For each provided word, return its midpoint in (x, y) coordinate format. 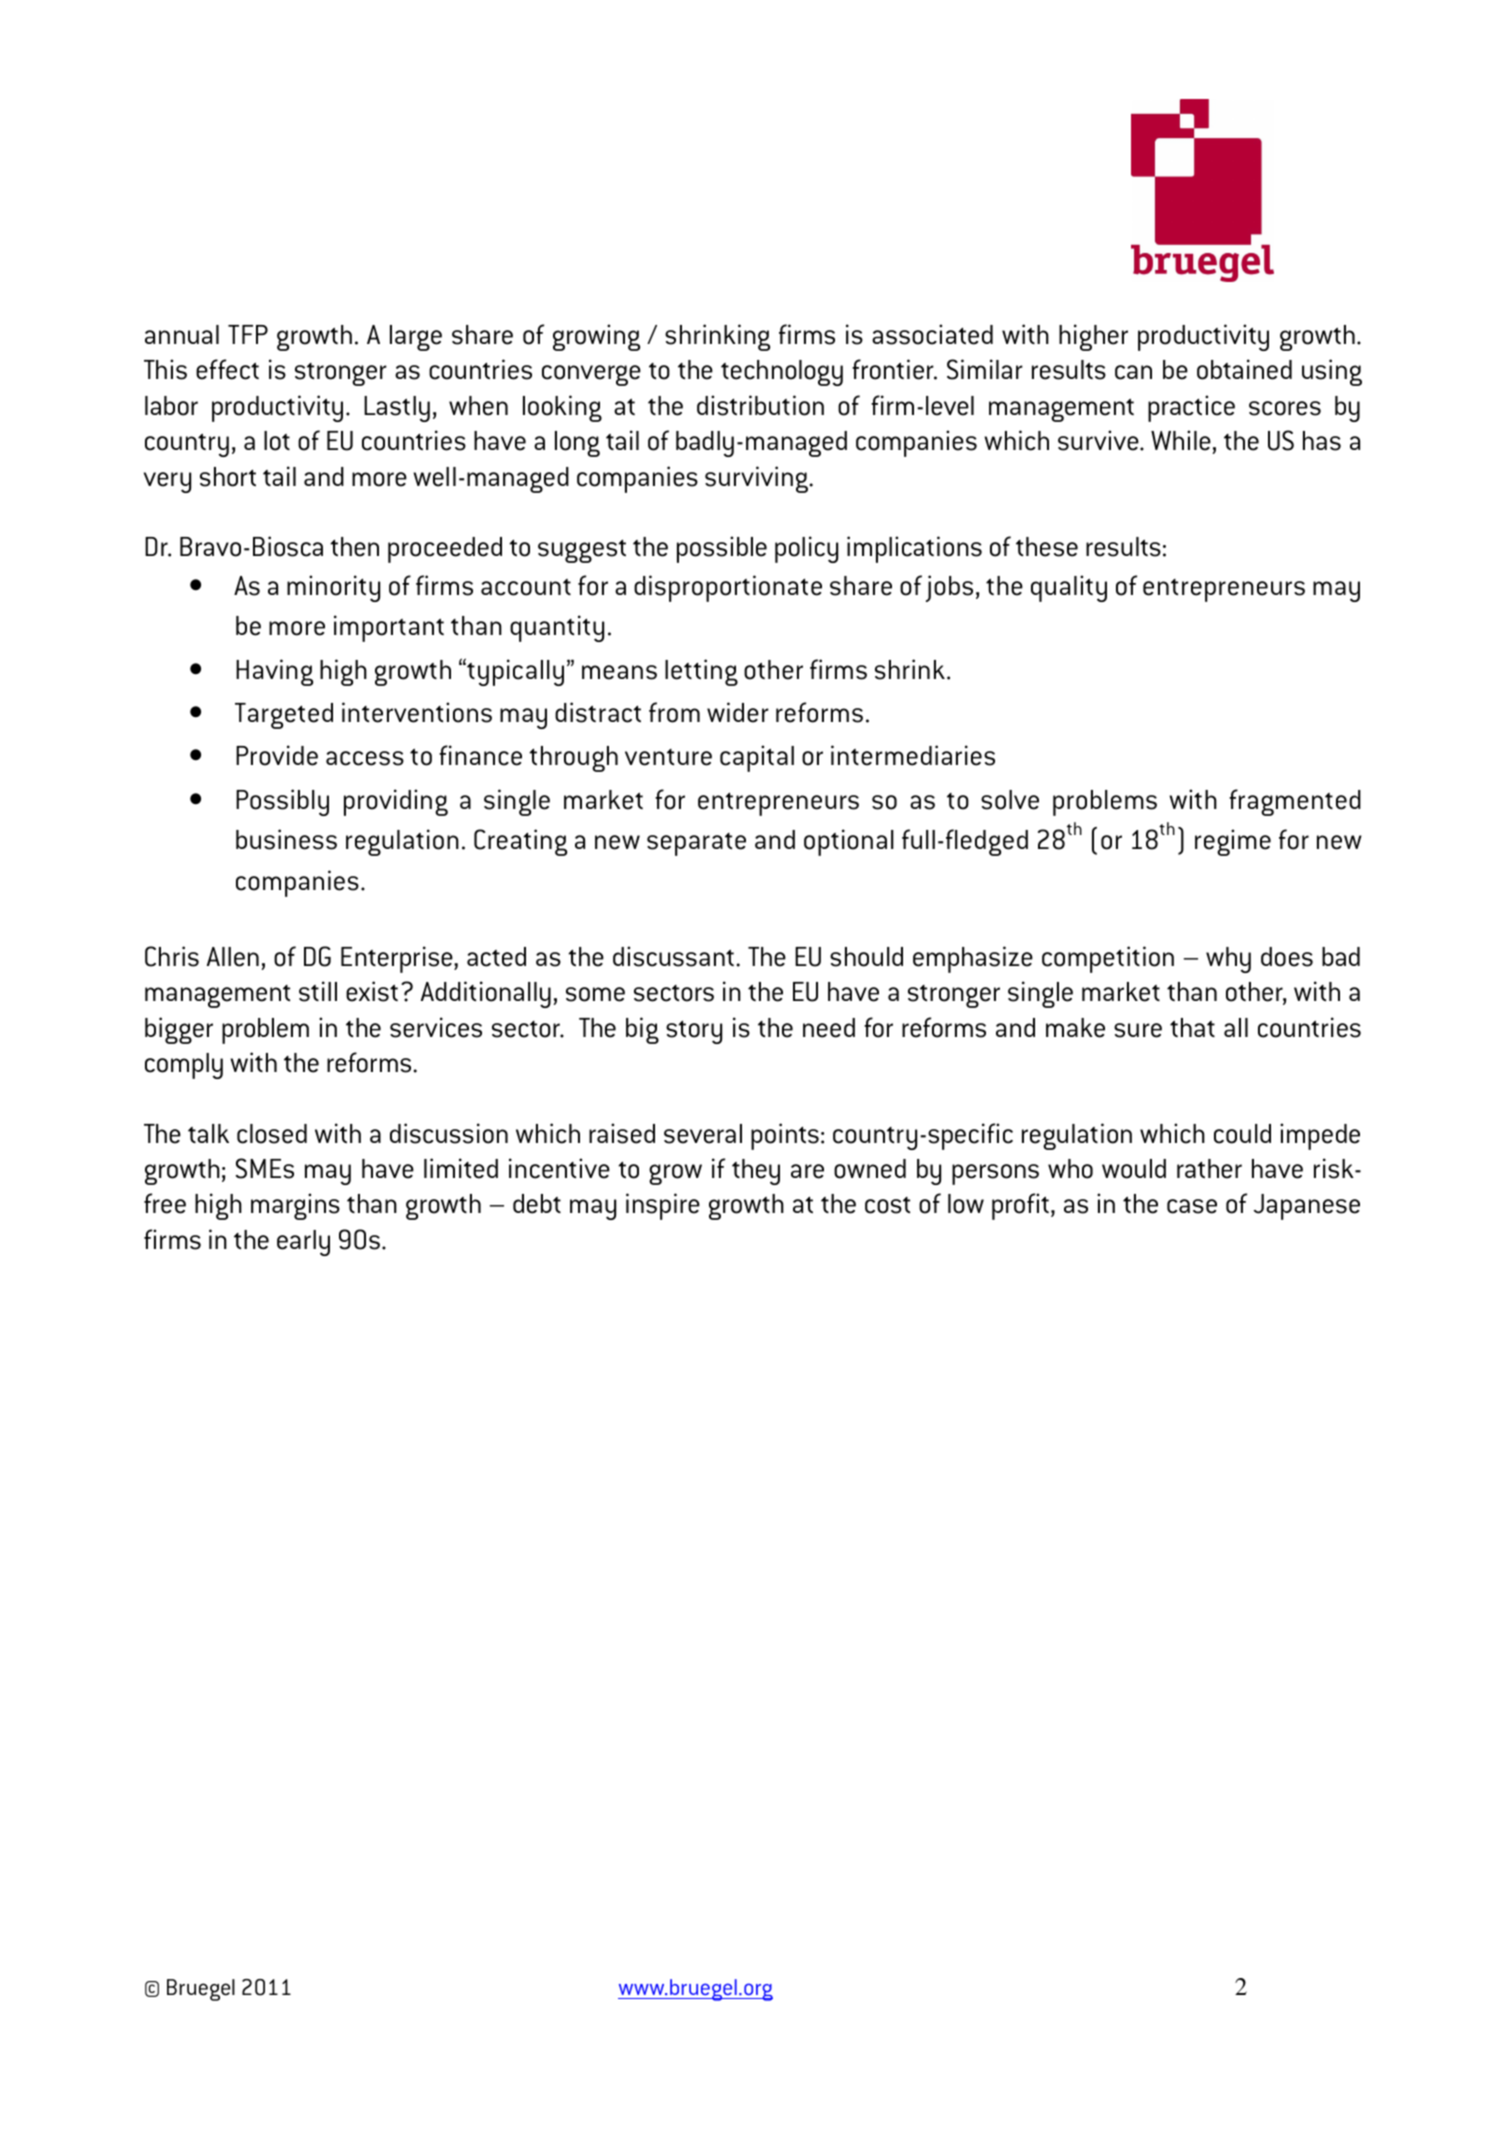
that (1192, 1027)
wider (738, 712)
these (1047, 547)
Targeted (284, 716)
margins (295, 1206)
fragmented (1295, 802)
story (694, 1032)
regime (1233, 842)
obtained (1244, 369)
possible (722, 549)
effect (227, 369)
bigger (179, 1030)
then (354, 547)
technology (782, 373)
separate (696, 844)
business (286, 839)
